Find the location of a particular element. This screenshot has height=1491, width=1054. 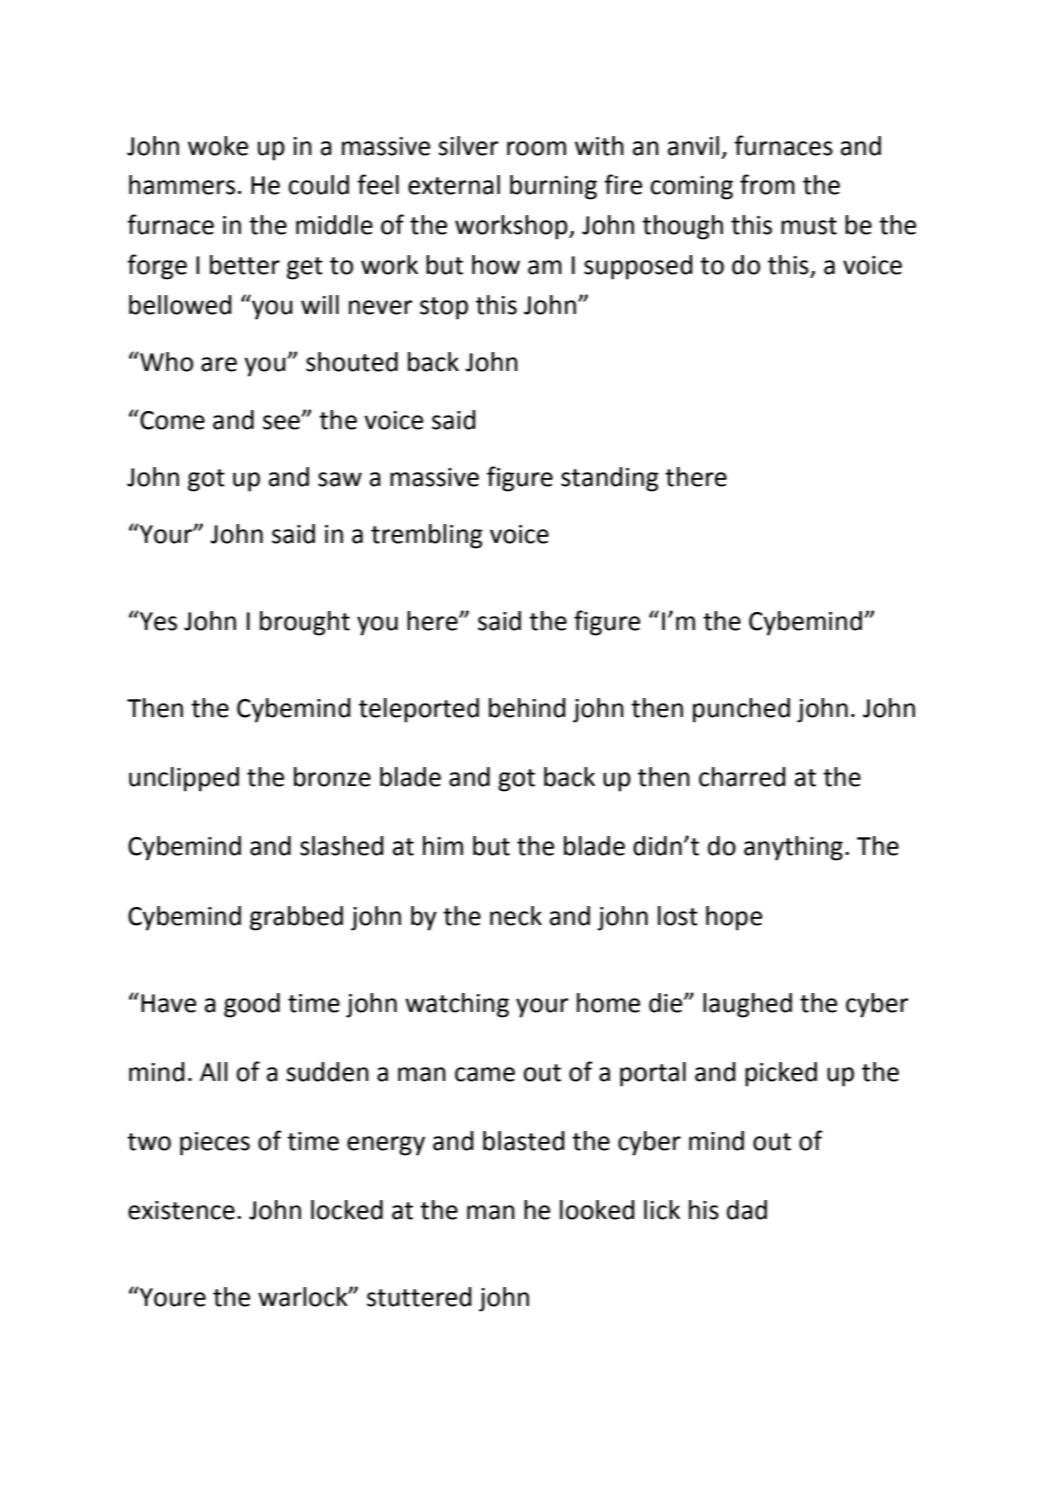

external is located at coordinates (454, 185).
